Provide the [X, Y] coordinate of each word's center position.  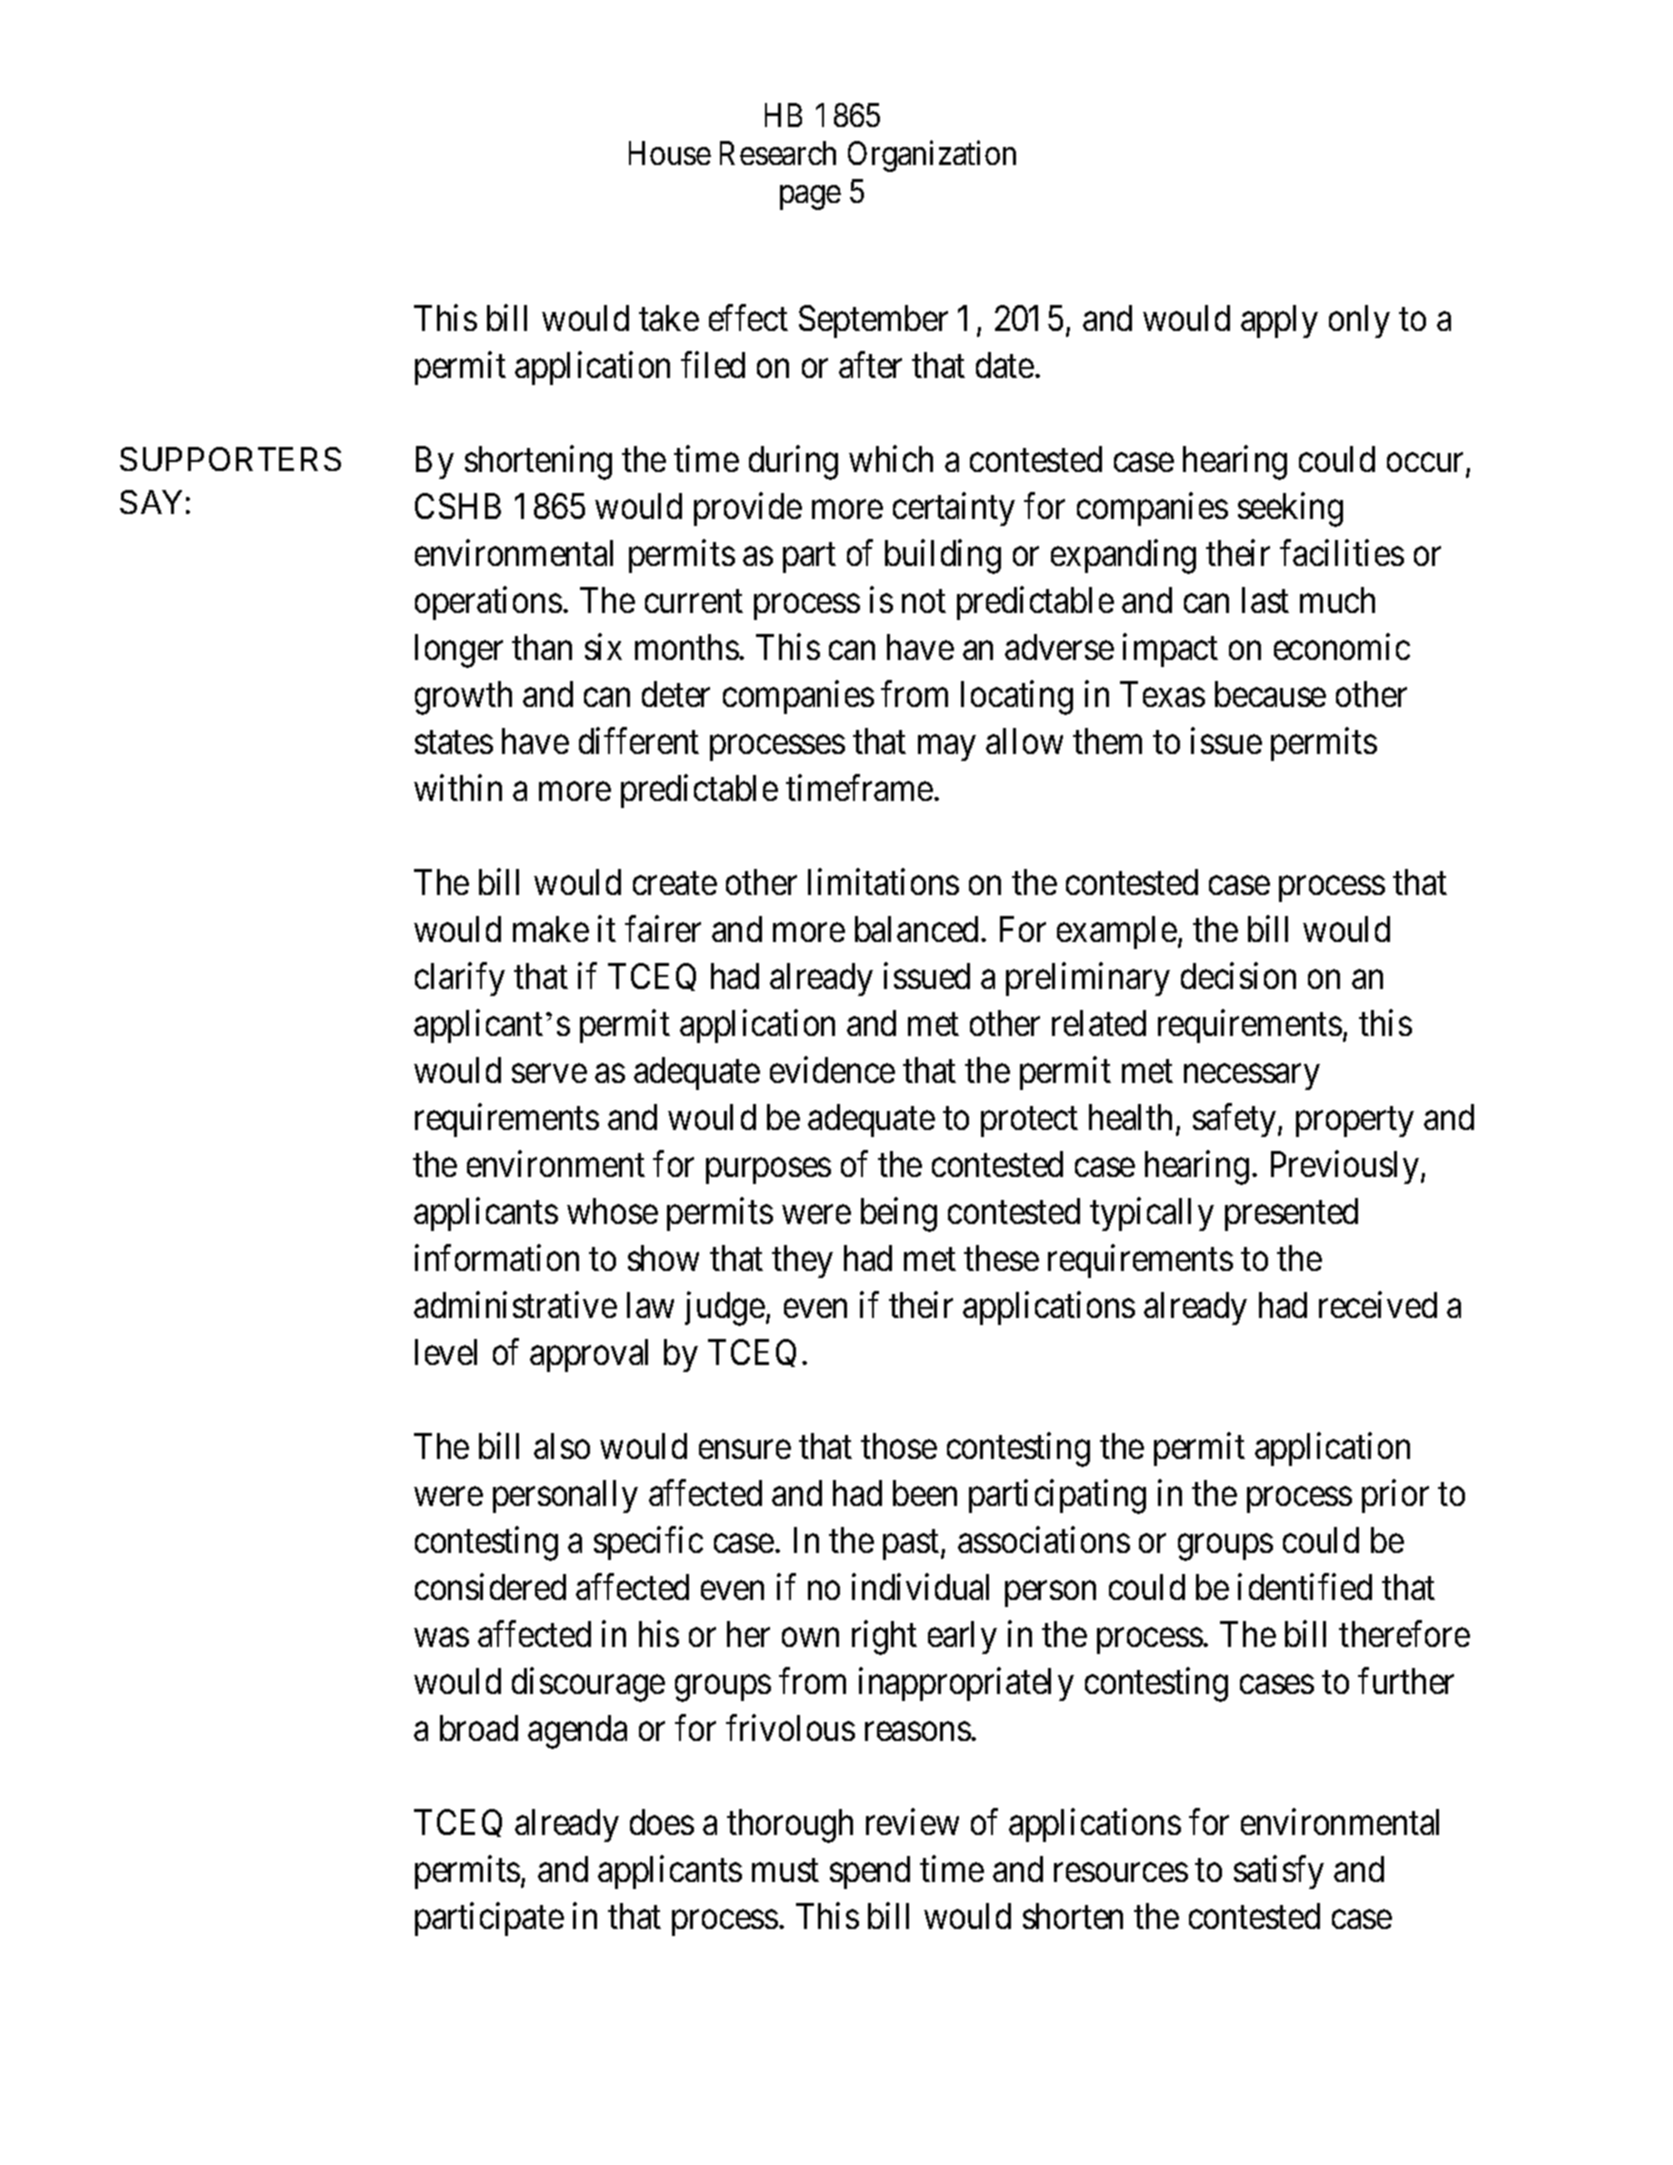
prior [1395, 1496]
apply [1279, 321]
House [670, 153]
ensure [745, 1450]
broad [479, 1728]
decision [1238, 976]
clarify [460, 979]
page [810, 198]
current [694, 601]
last [1265, 600]
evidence [832, 1070]
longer [459, 651]
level [446, 1352]
